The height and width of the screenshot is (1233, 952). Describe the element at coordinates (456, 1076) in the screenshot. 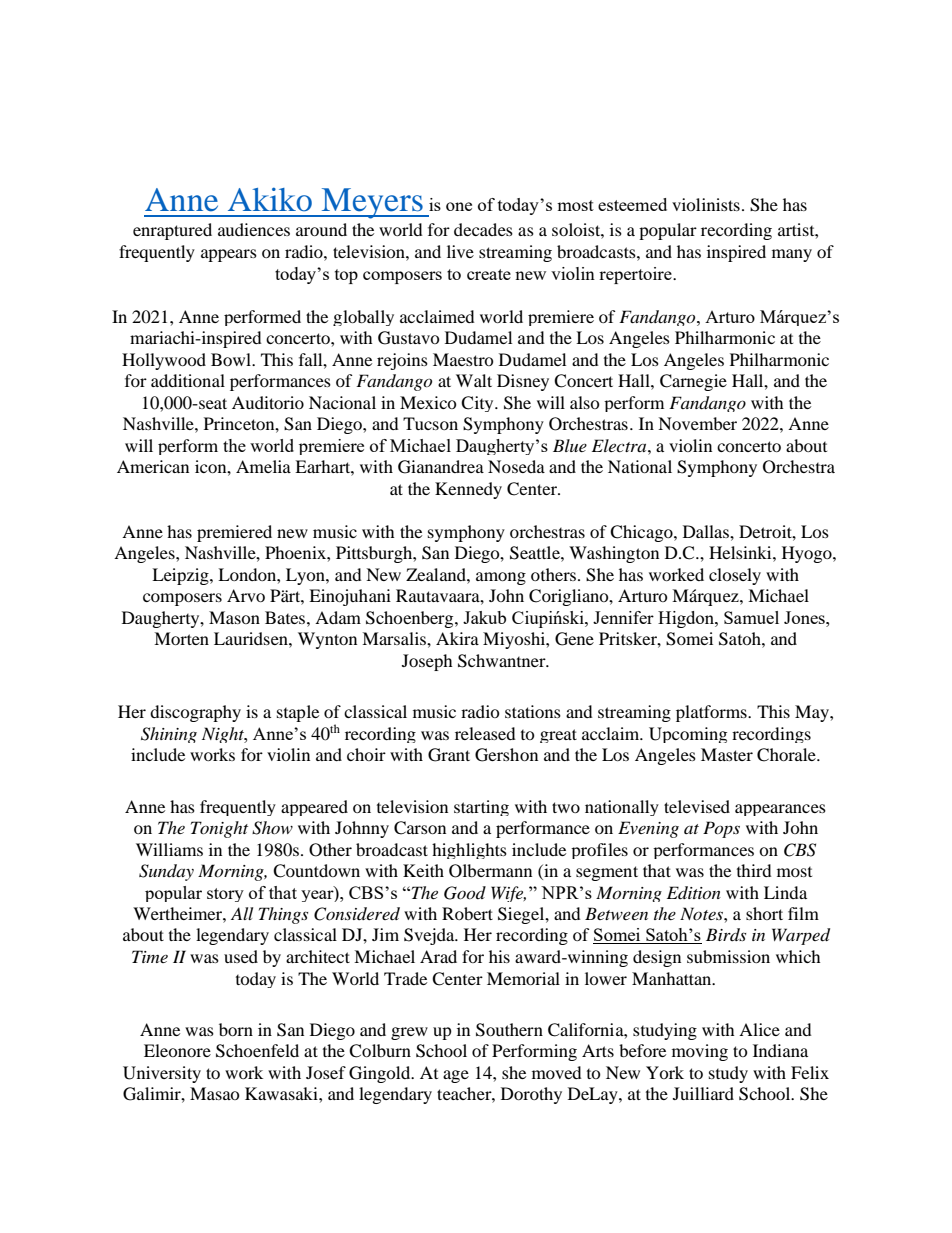

I see `age` at that location.
